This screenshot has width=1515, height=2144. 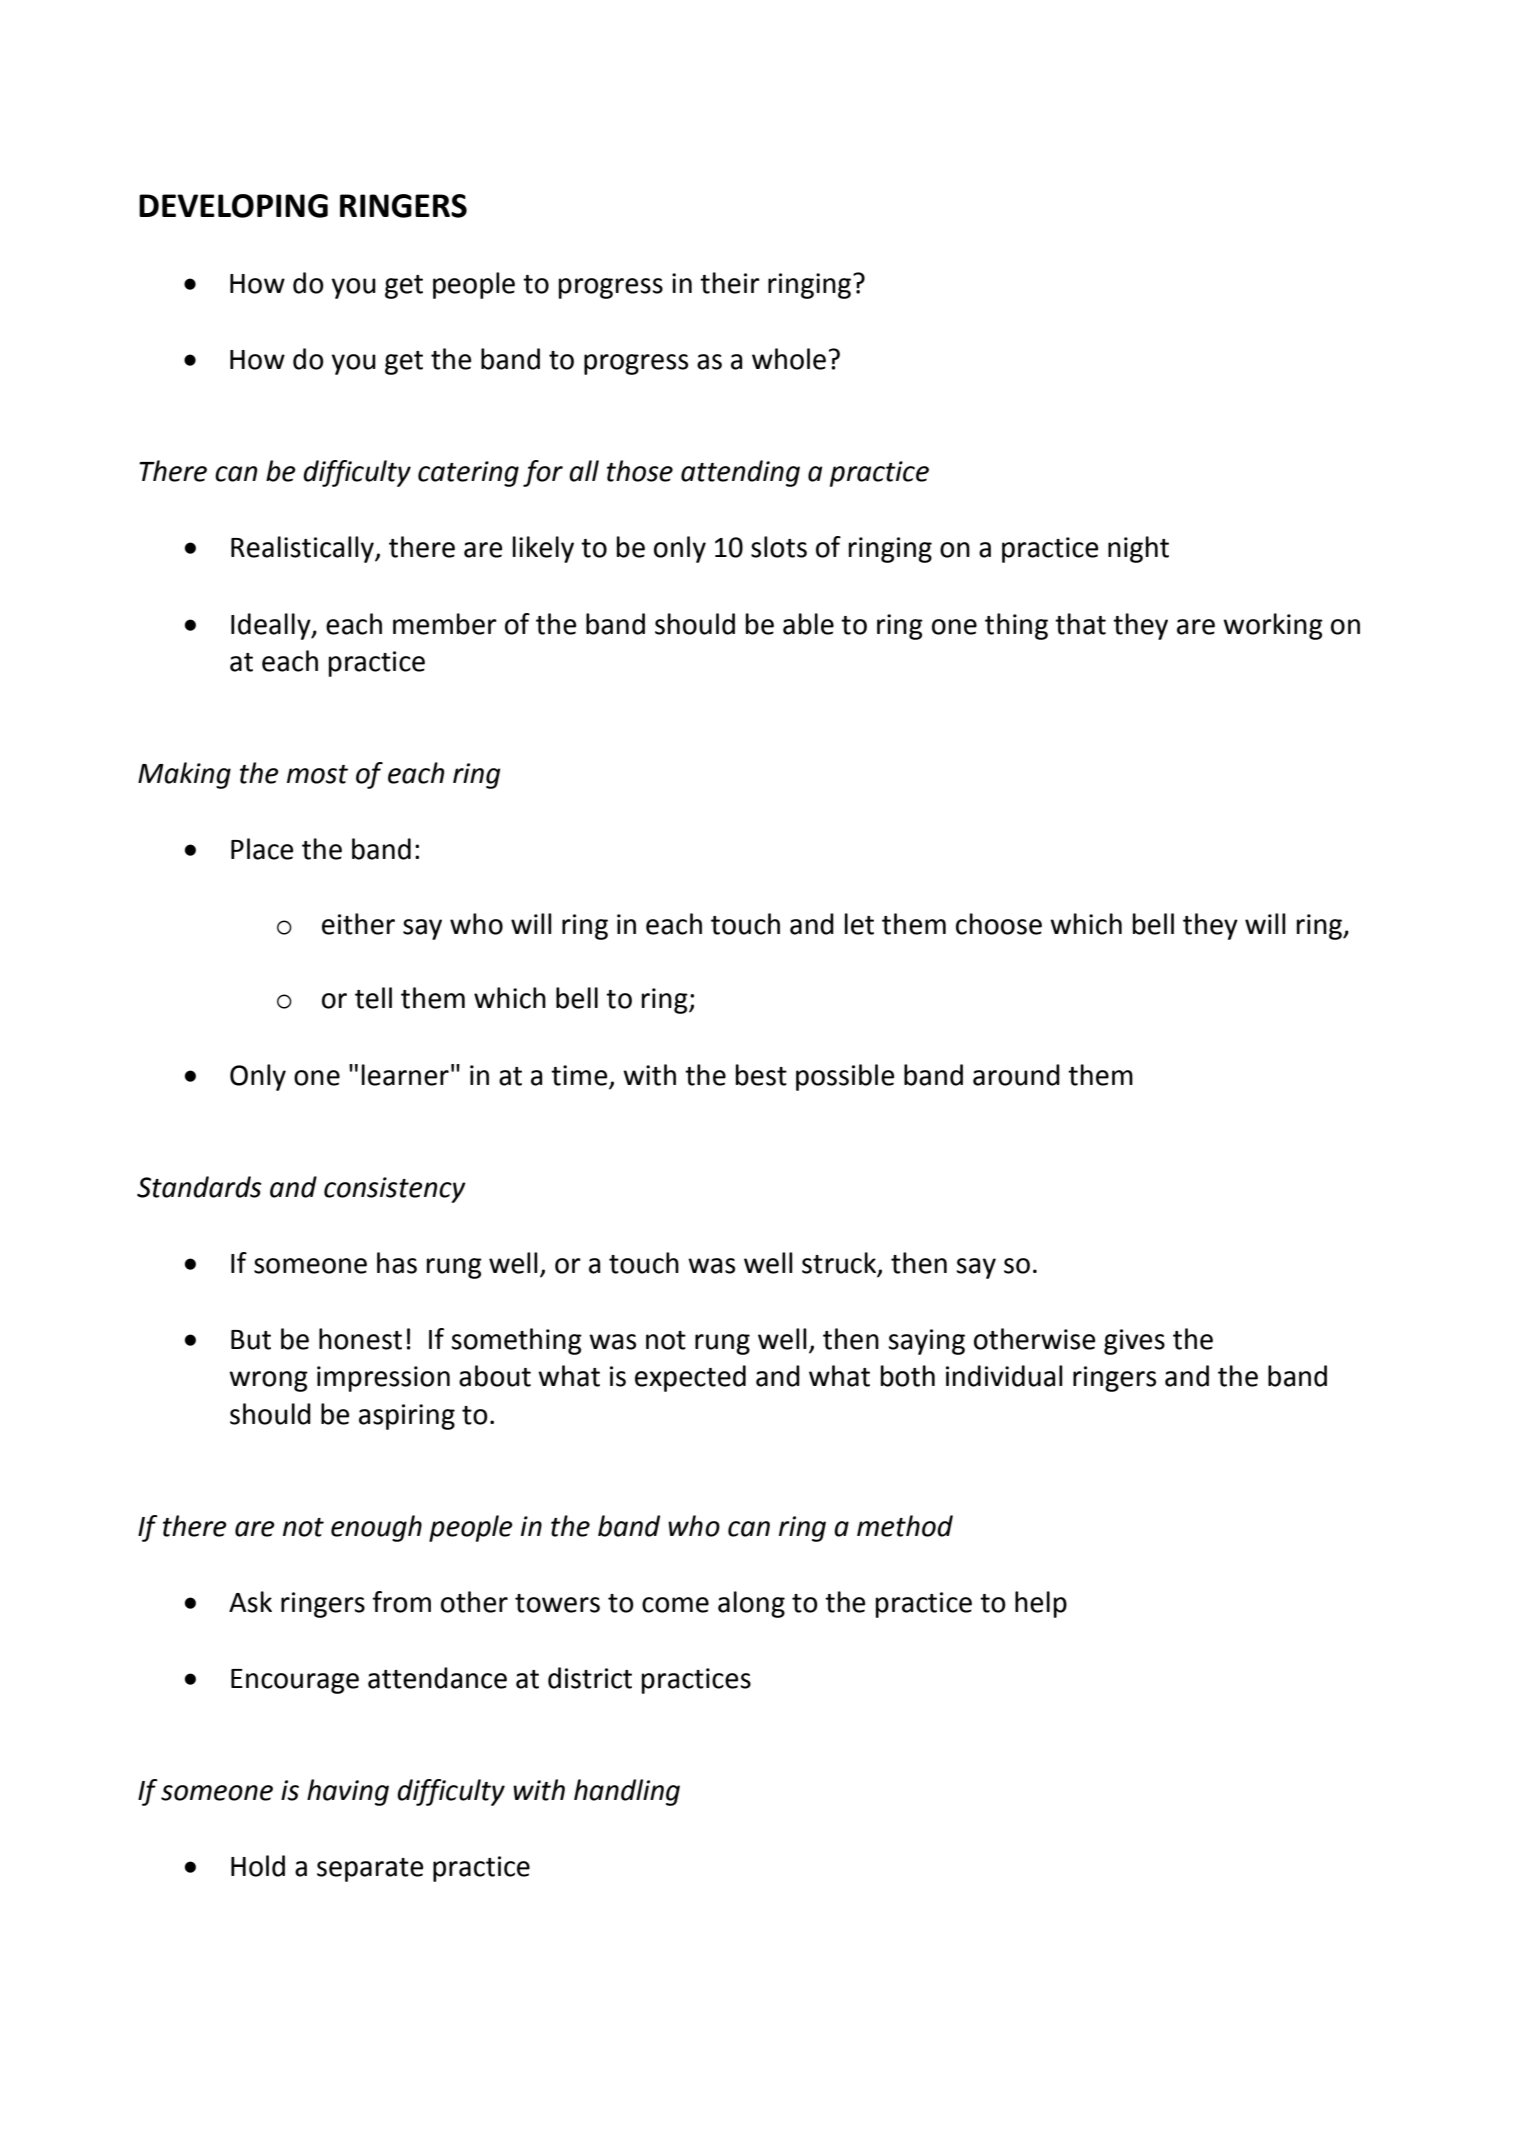 What do you see at coordinates (233, 206) in the screenshot?
I see `DEVELOPING` at bounding box center [233, 206].
